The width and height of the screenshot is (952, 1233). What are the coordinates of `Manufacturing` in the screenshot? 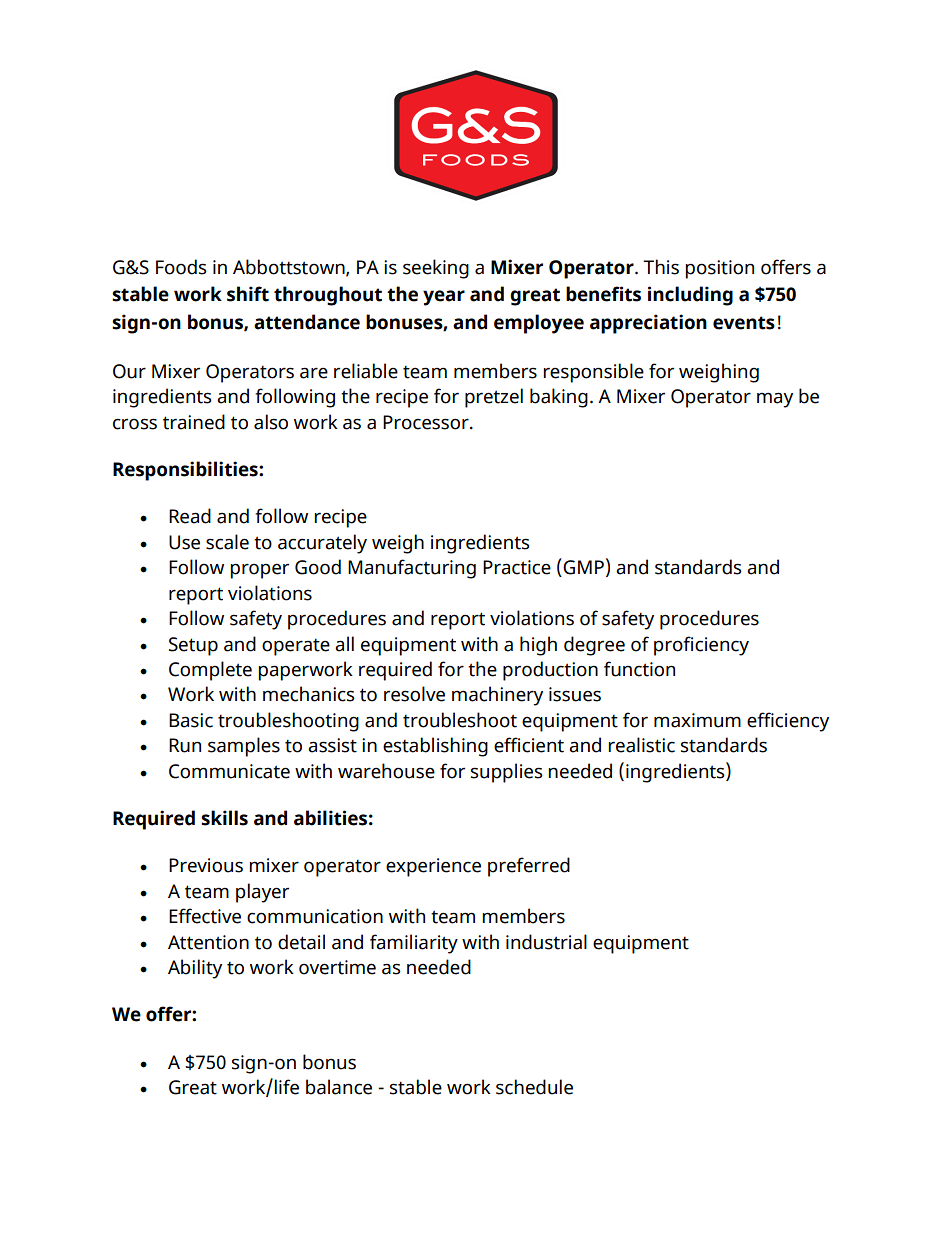 It's located at (412, 569).
